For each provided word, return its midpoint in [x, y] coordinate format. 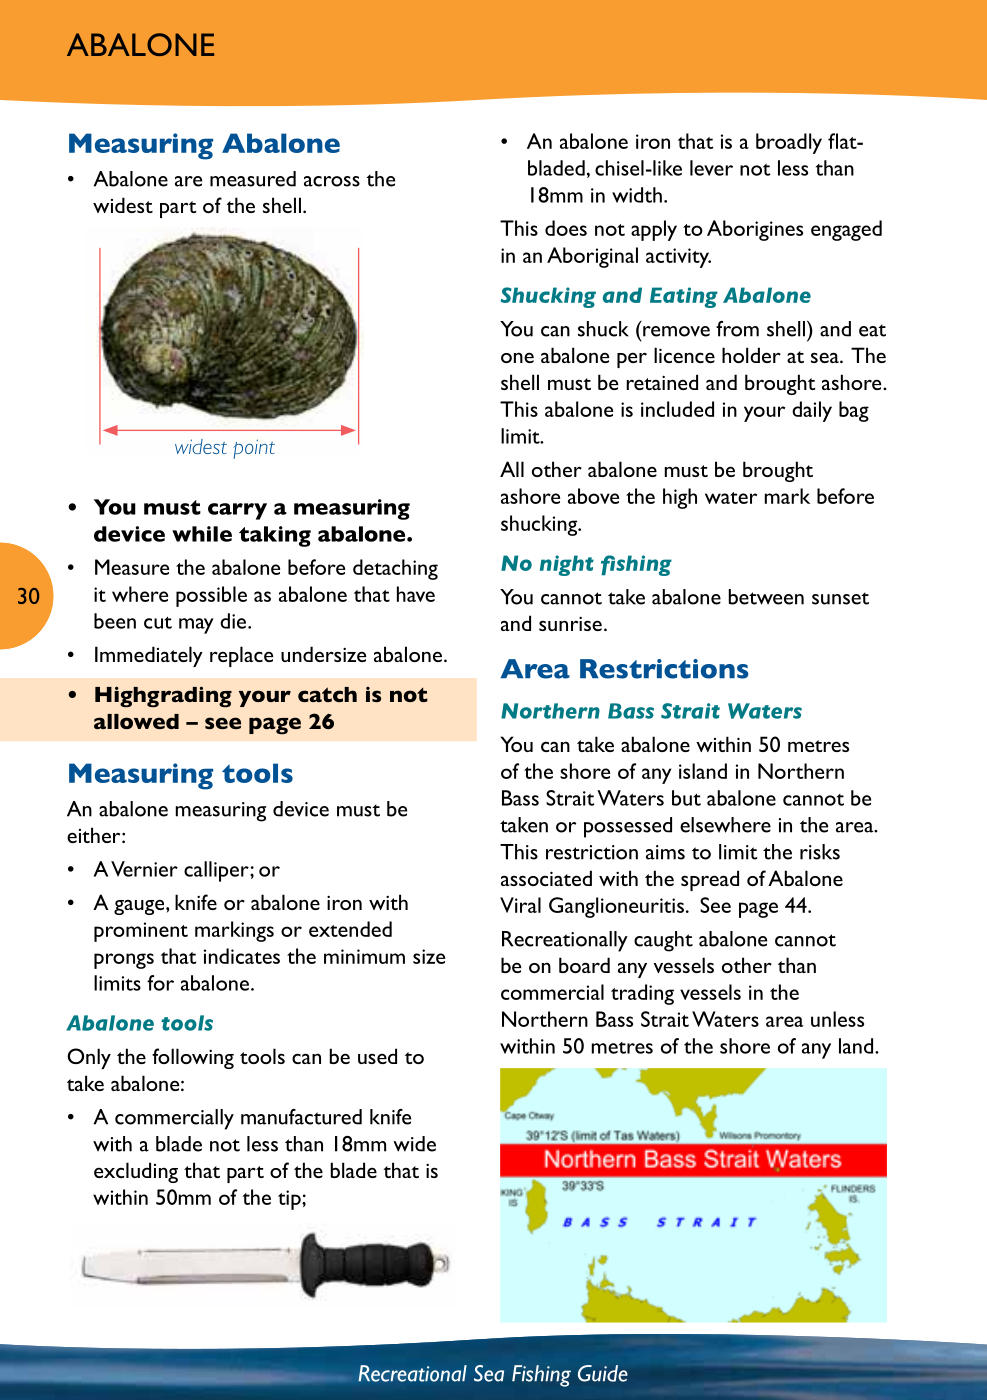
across [332, 181]
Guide [603, 1373]
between [766, 597]
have [416, 594]
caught [663, 941]
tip [290, 1200]
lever [711, 168]
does [566, 228]
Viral [520, 905]
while [202, 534]
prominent [141, 932]
